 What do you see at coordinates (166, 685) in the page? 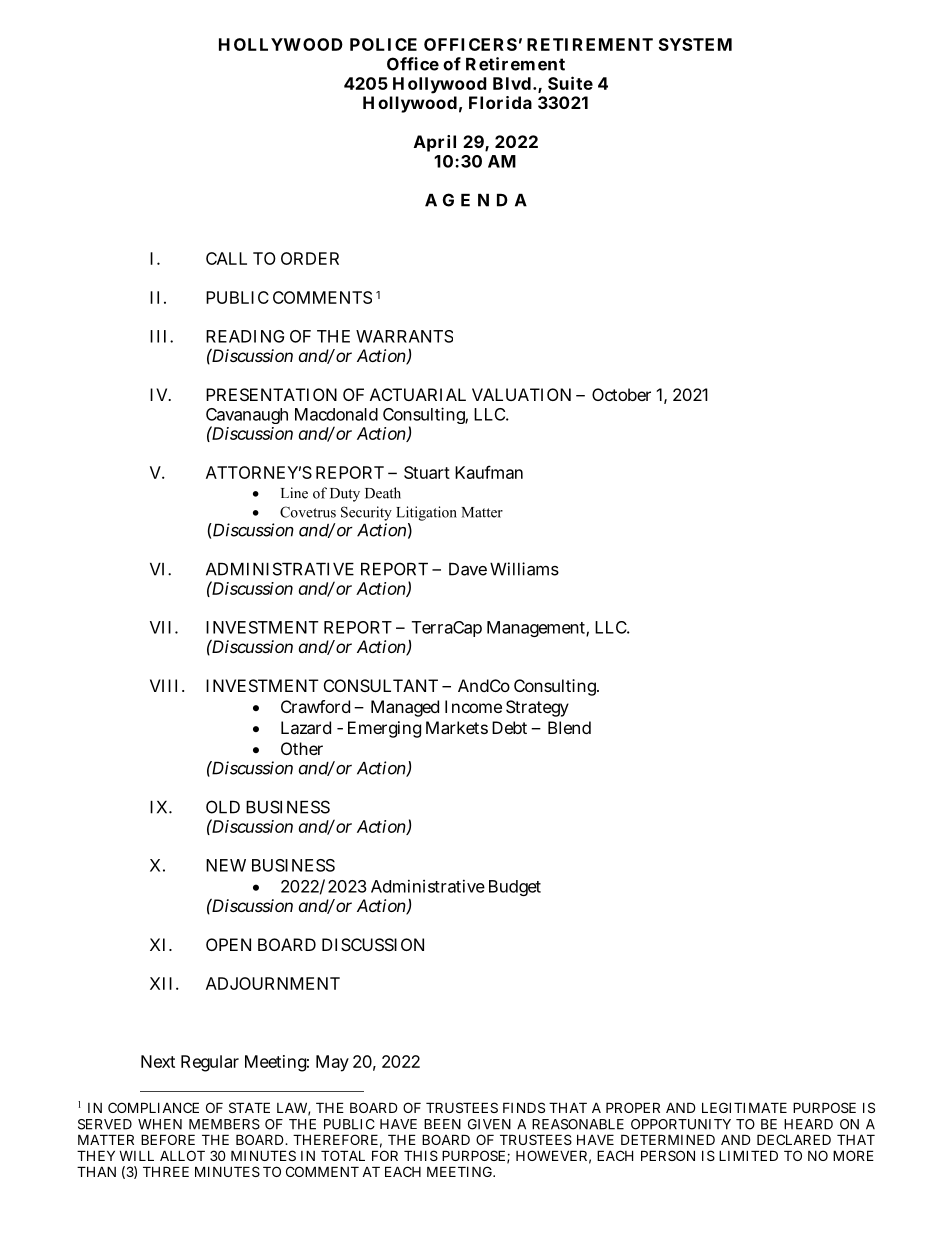
I see `VIII` at bounding box center [166, 685].
